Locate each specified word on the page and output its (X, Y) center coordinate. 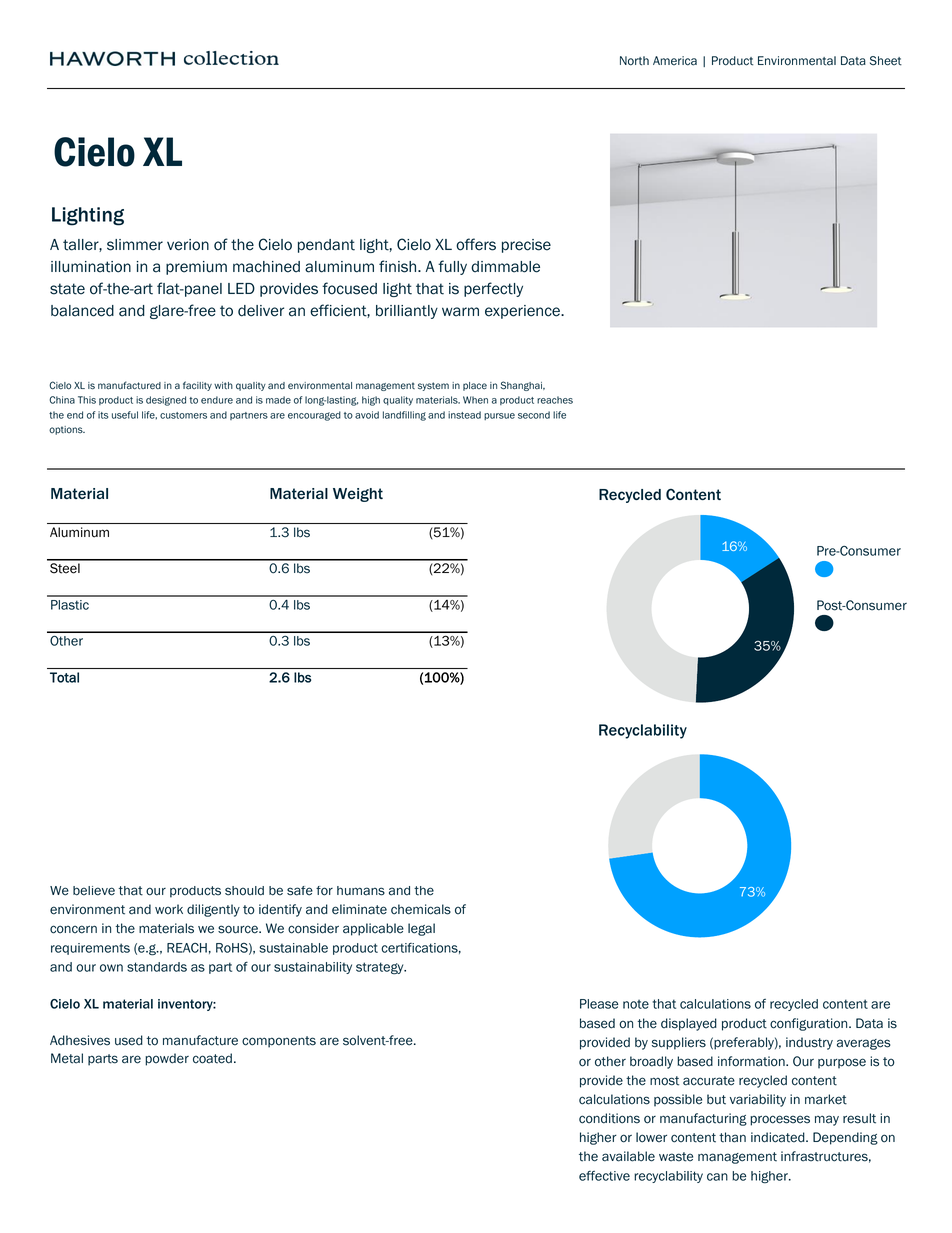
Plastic (70, 605)
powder (167, 1059)
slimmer (135, 245)
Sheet (886, 61)
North (634, 61)
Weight (358, 495)
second (534, 415)
